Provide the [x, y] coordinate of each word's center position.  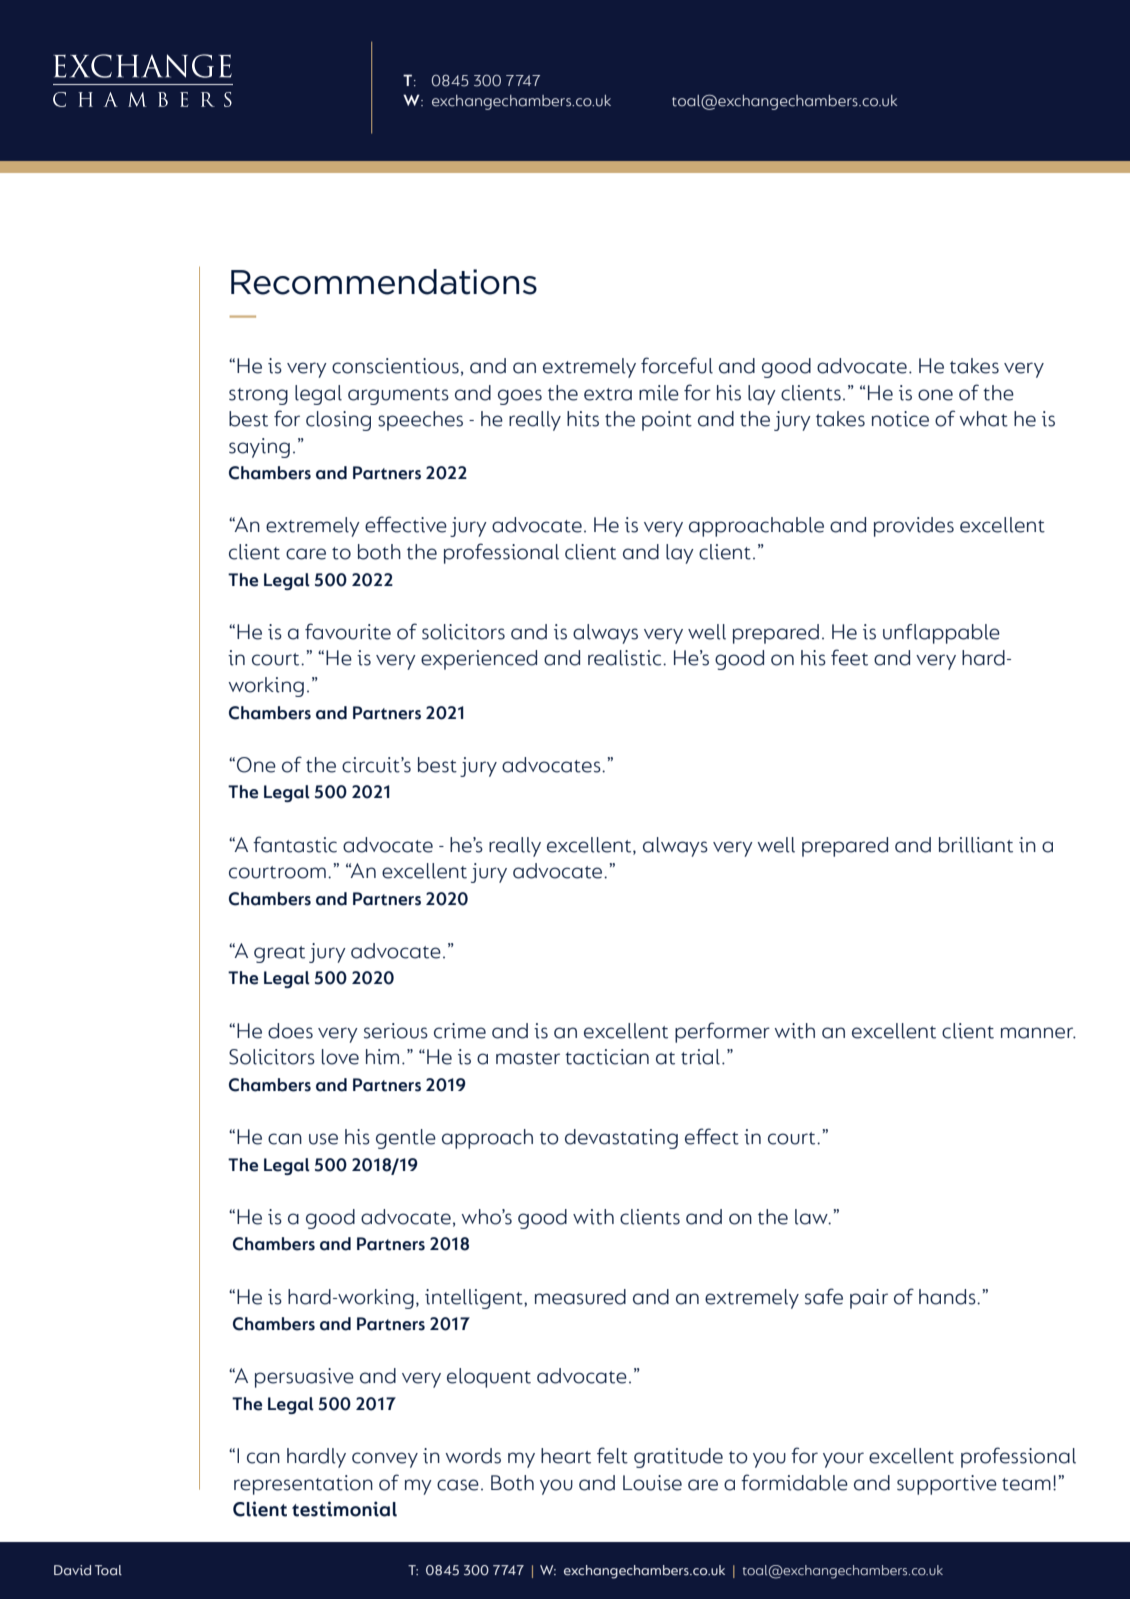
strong [258, 396]
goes [520, 397]
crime [460, 1031]
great [279, 954]
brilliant [976, 845]
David [72, 1570]
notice [900, 419]
